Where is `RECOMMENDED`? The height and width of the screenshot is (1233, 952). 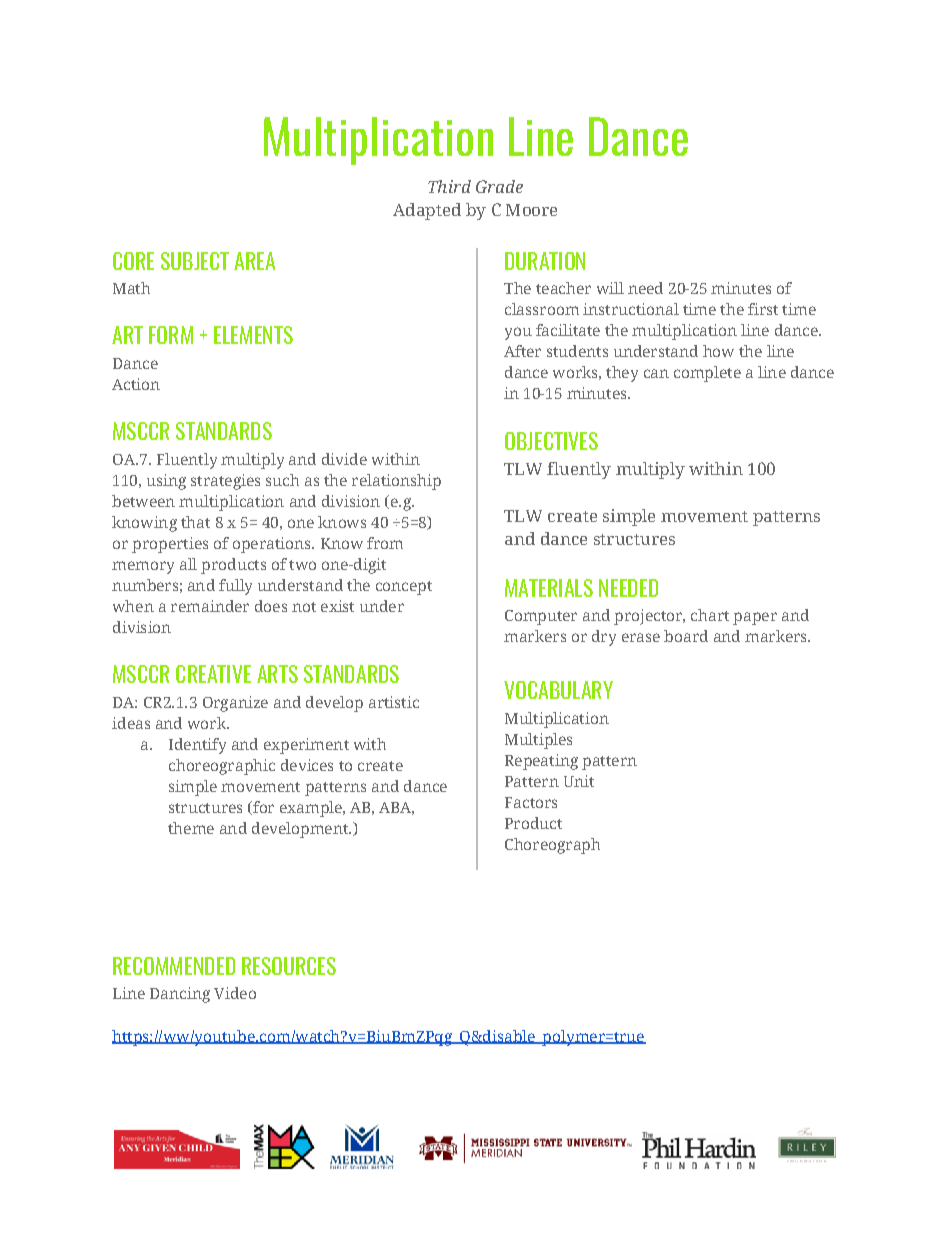
RECOMMENDED is located at coordinates (174, 966).
